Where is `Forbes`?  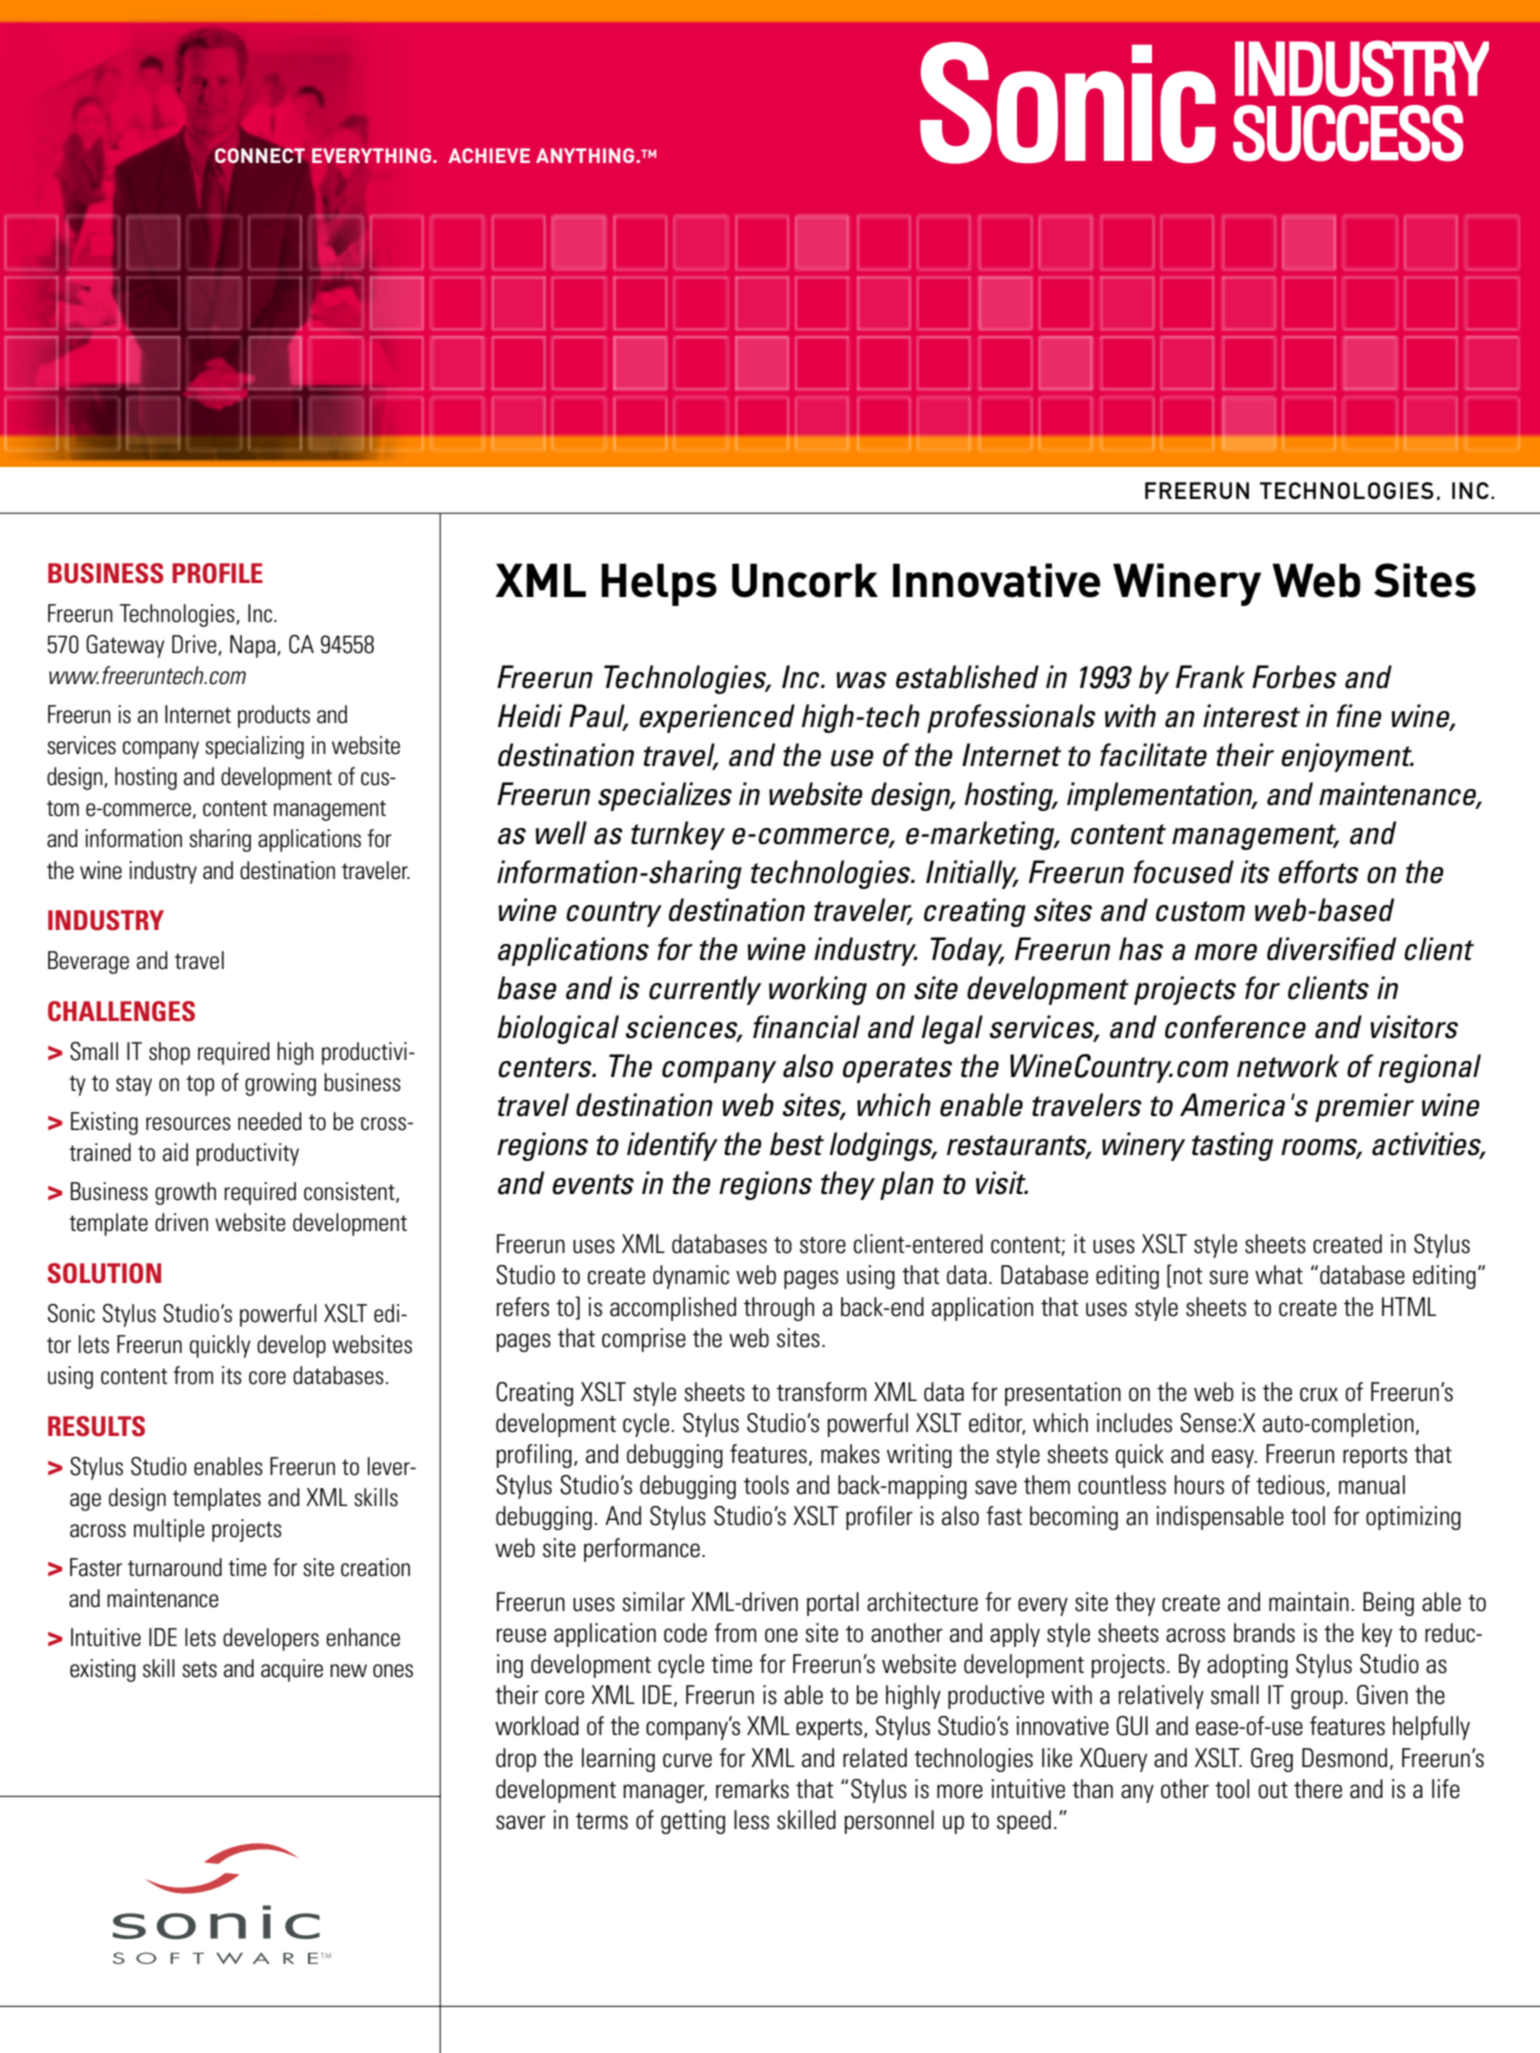 Forbes is located at coordinates (1294, 677).
